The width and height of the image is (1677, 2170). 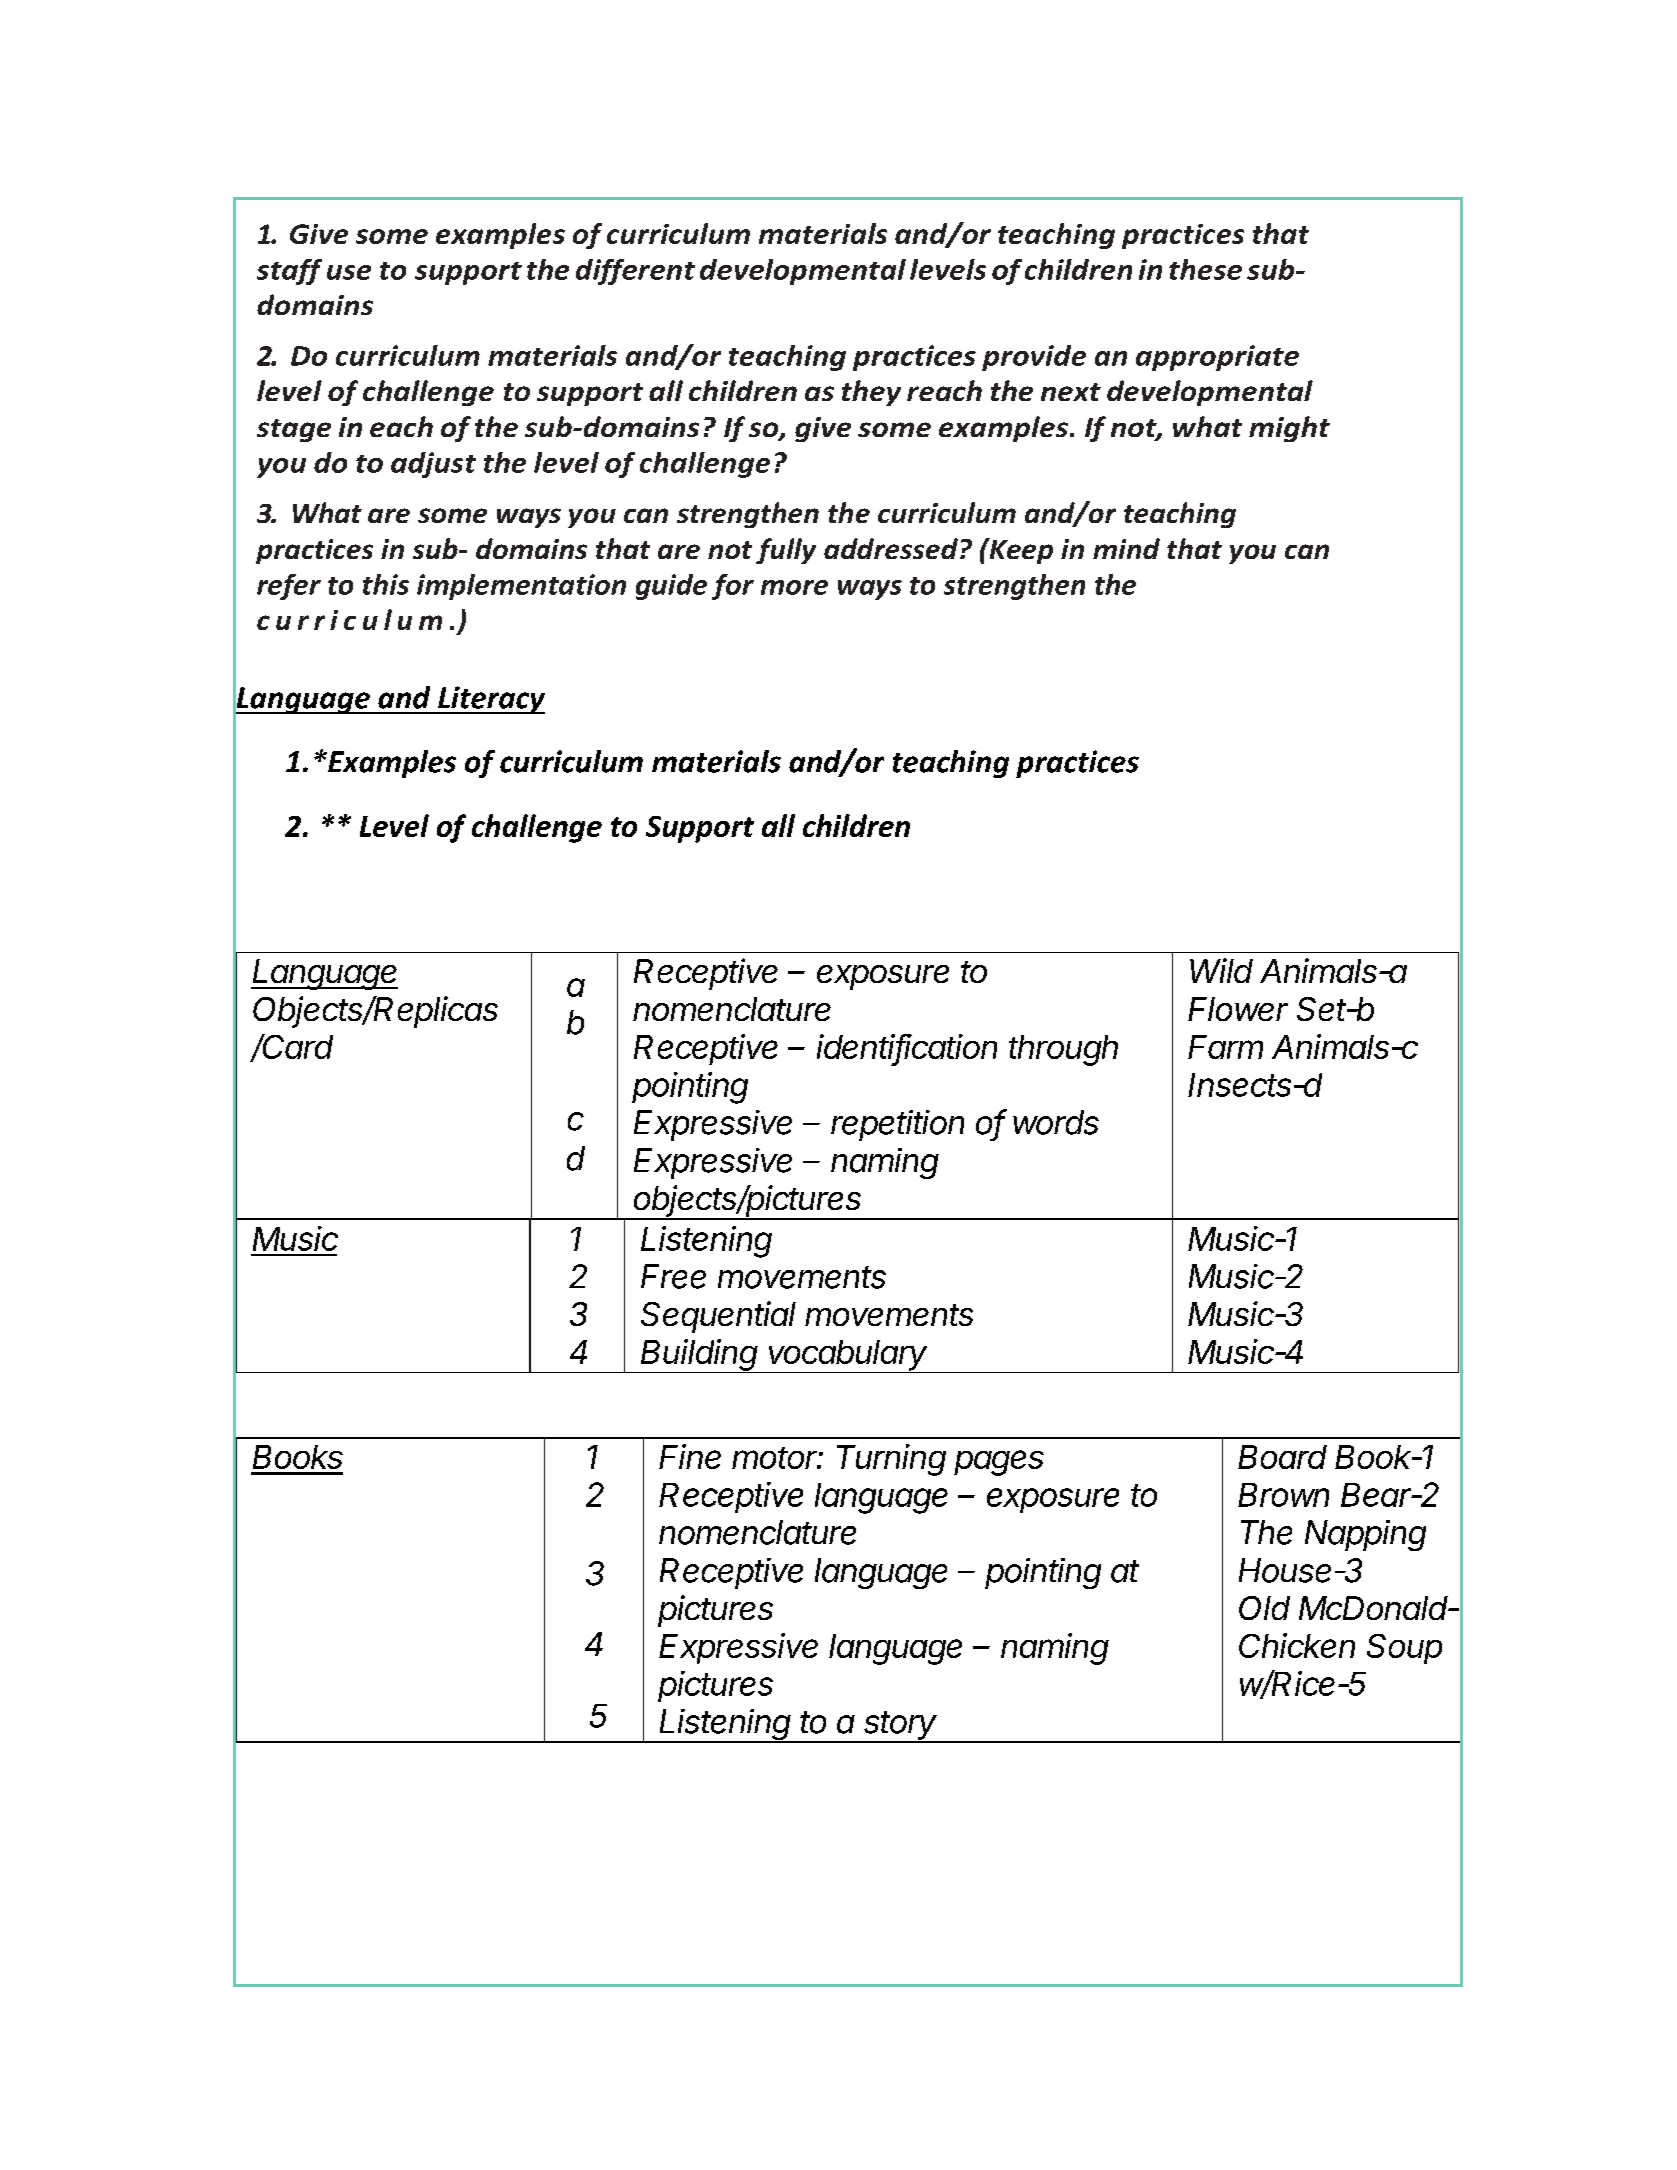 What do you see at coordinates (700, 1356) in the image?
I see `Building` at bounding box center [700, 1356].
